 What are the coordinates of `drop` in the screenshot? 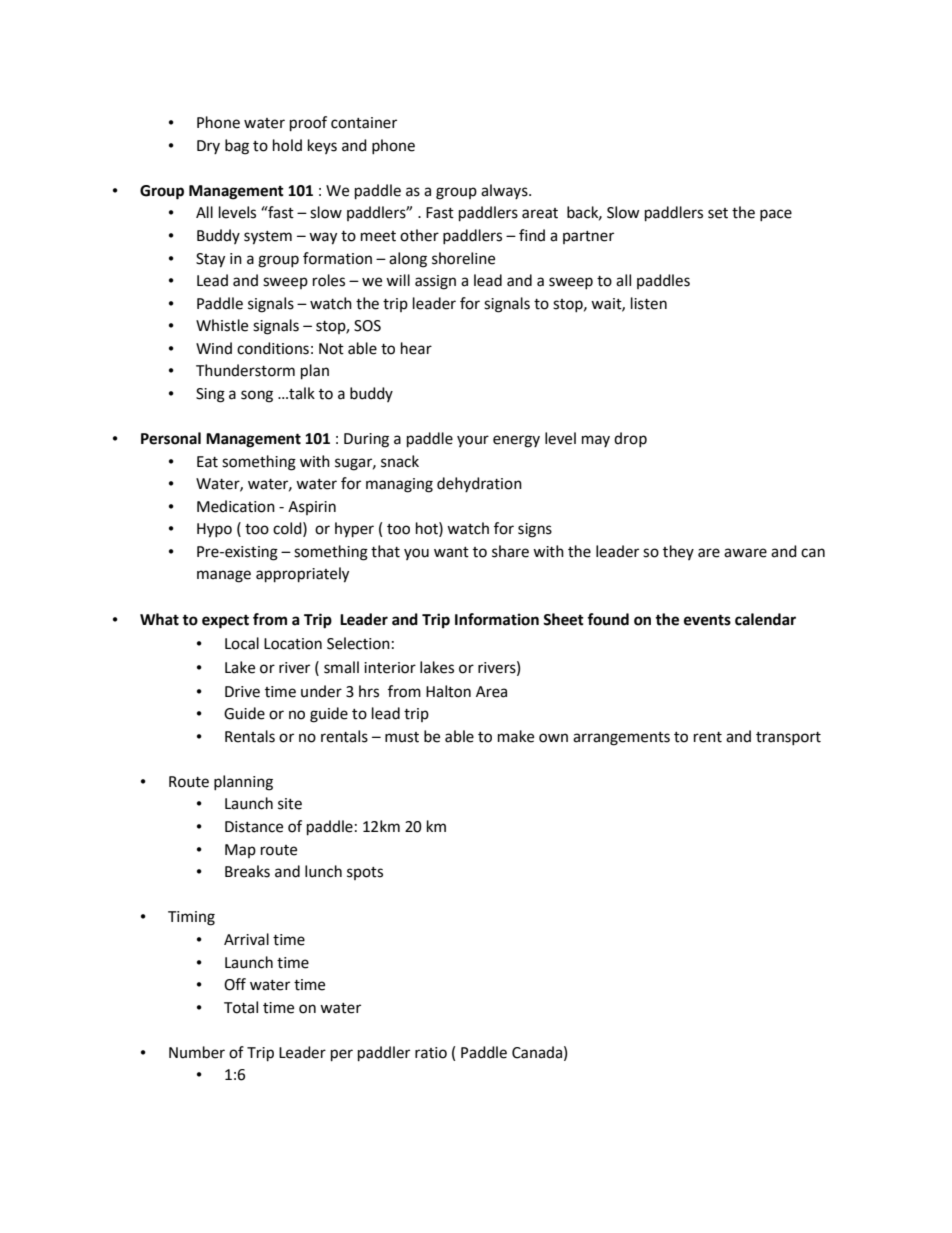 It's located at (630, 439).
